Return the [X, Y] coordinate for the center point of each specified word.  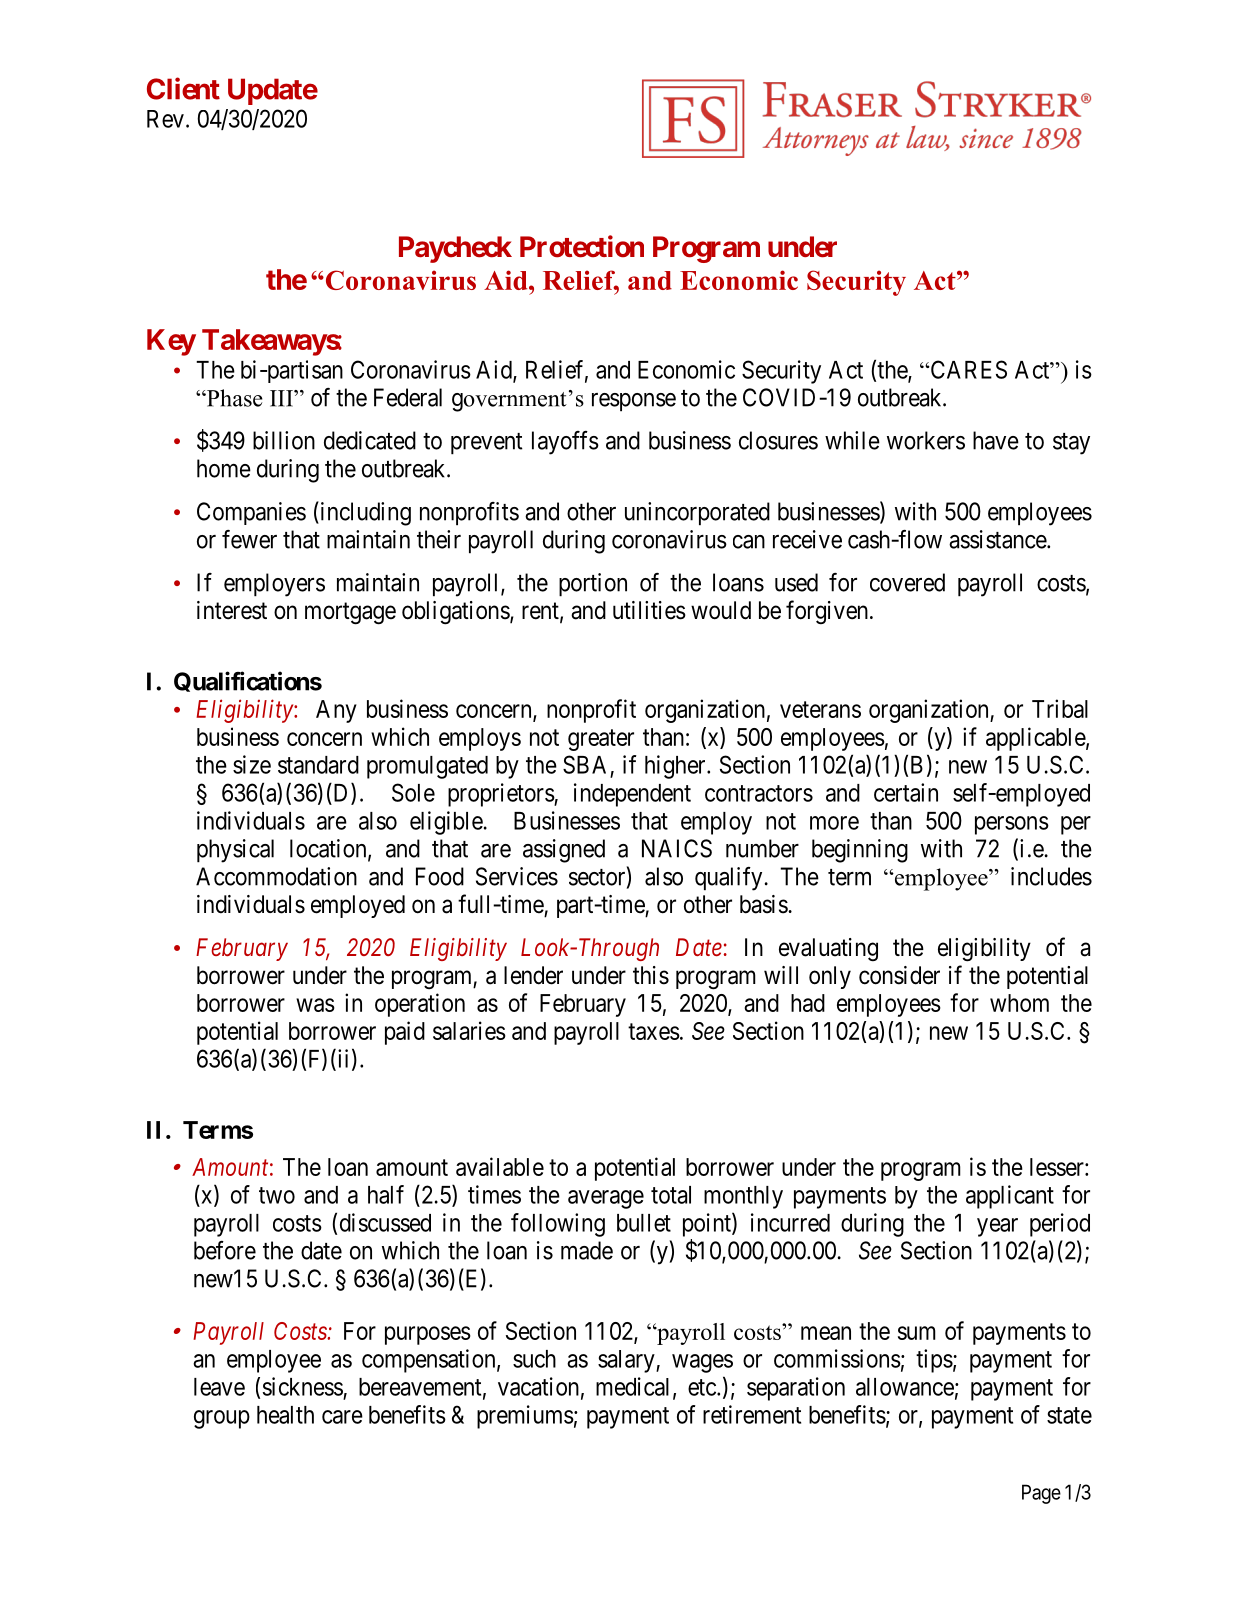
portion [593, 585]
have [996, 440]
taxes [654, 1031]
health [285, 1415]
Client [183, 88]
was [315, 1005]
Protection [582, 246]
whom [1019, 1003]
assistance [998, 539]
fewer [249, 539]
